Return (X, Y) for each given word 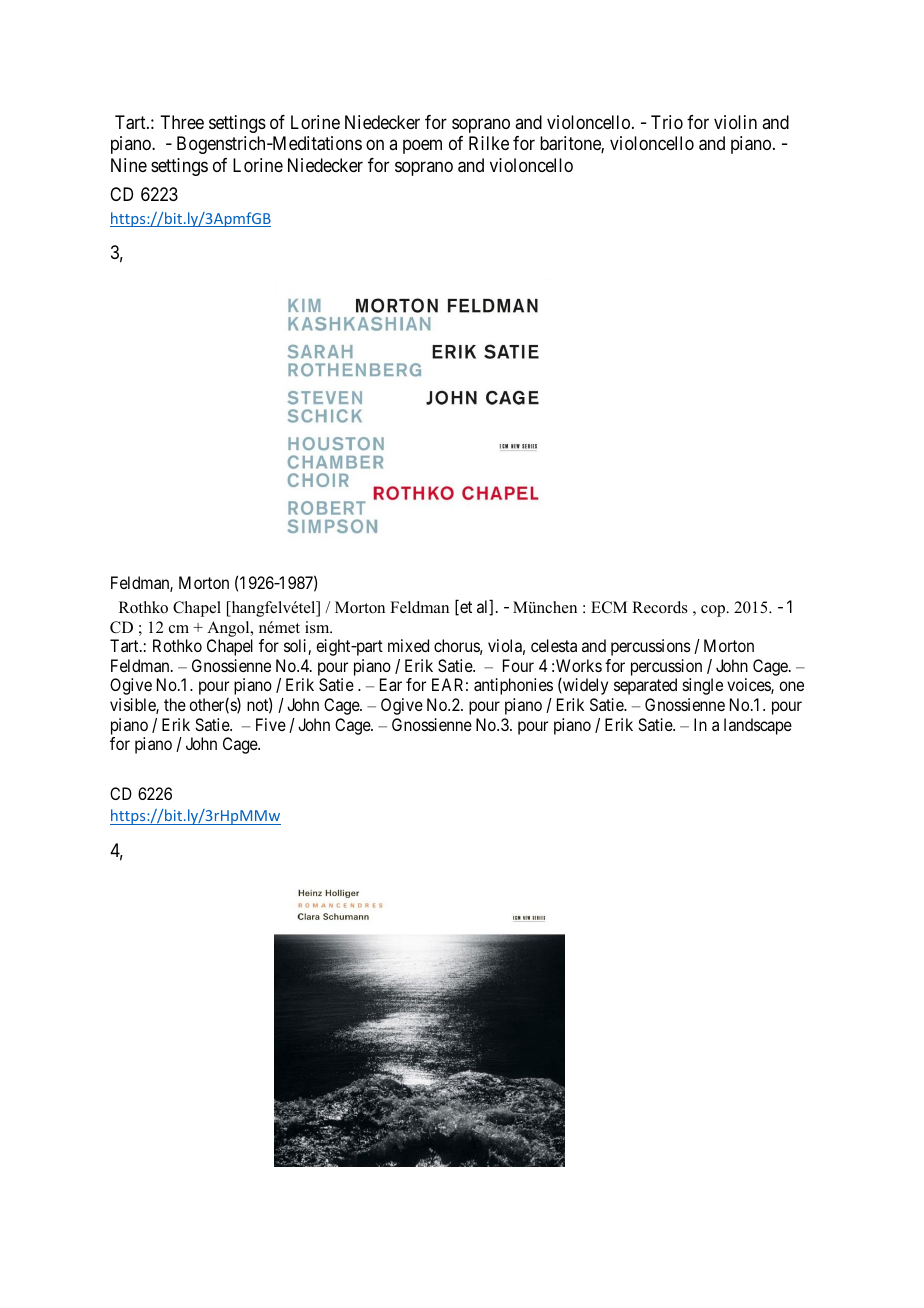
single (703, 686)
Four (518, 665)
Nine (129, 165)
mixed (408, 645)
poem (422, 147)
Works (579, 665)
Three (182, 122)
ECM (609, 607)
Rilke (489, 143)
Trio (667, 122)
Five (271, 724)
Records (660, 607)
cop (714, 611)
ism (318, 627)
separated (645, 686)
